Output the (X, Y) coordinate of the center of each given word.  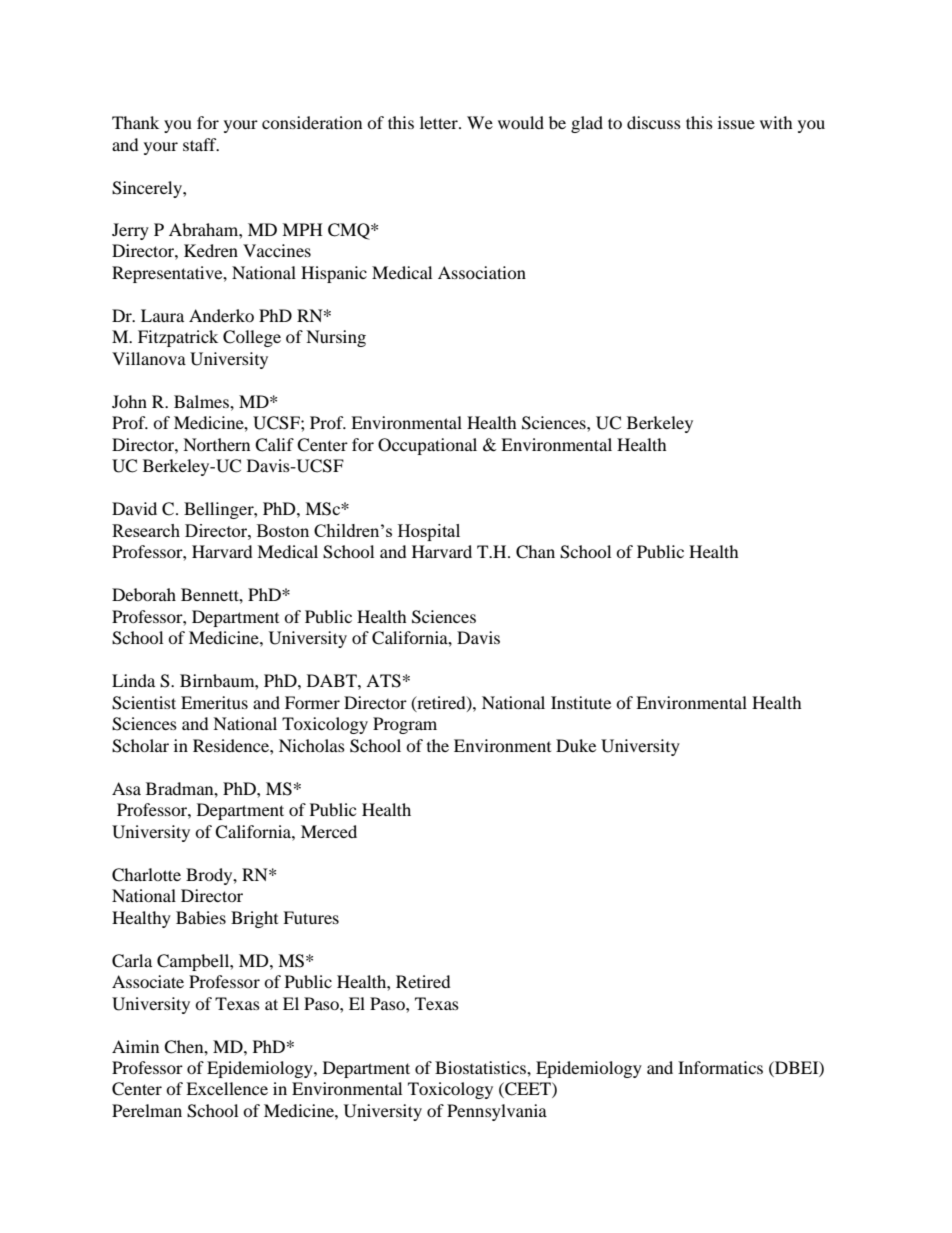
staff (201, 144)
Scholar (140, 746)
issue (736, 122)
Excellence (227, 1088)
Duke (576, 745)
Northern (216, 444)
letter (440, 122)
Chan (535, 552)
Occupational (427, 446)
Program (405, 725)
